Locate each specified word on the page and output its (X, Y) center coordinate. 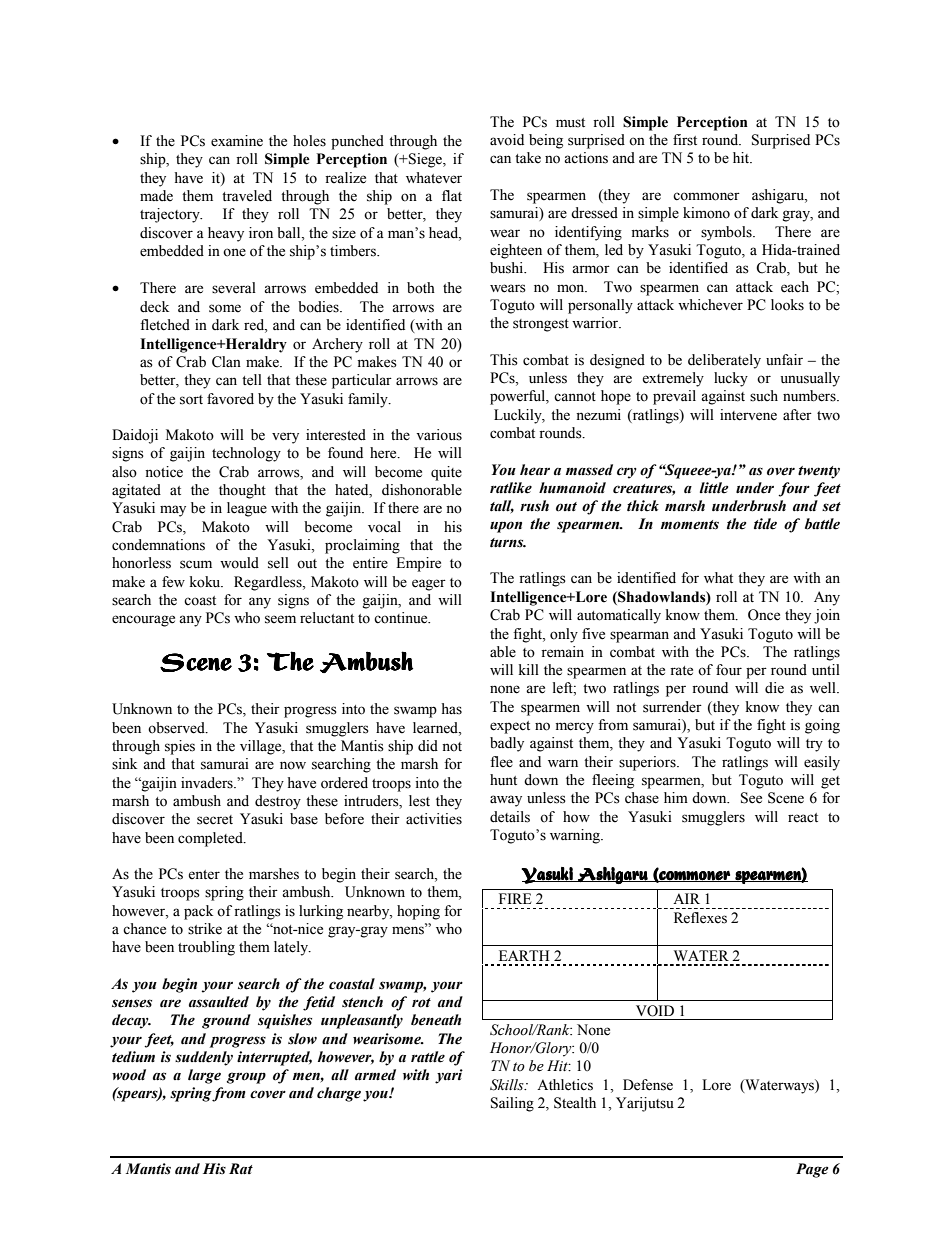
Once (764, 615)
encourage (143, 621)
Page (812, 1170)
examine (237, 141)
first (685, 140)
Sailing (512, 1104)
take (528, 158)
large (204, 1076)
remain (562, 652)
